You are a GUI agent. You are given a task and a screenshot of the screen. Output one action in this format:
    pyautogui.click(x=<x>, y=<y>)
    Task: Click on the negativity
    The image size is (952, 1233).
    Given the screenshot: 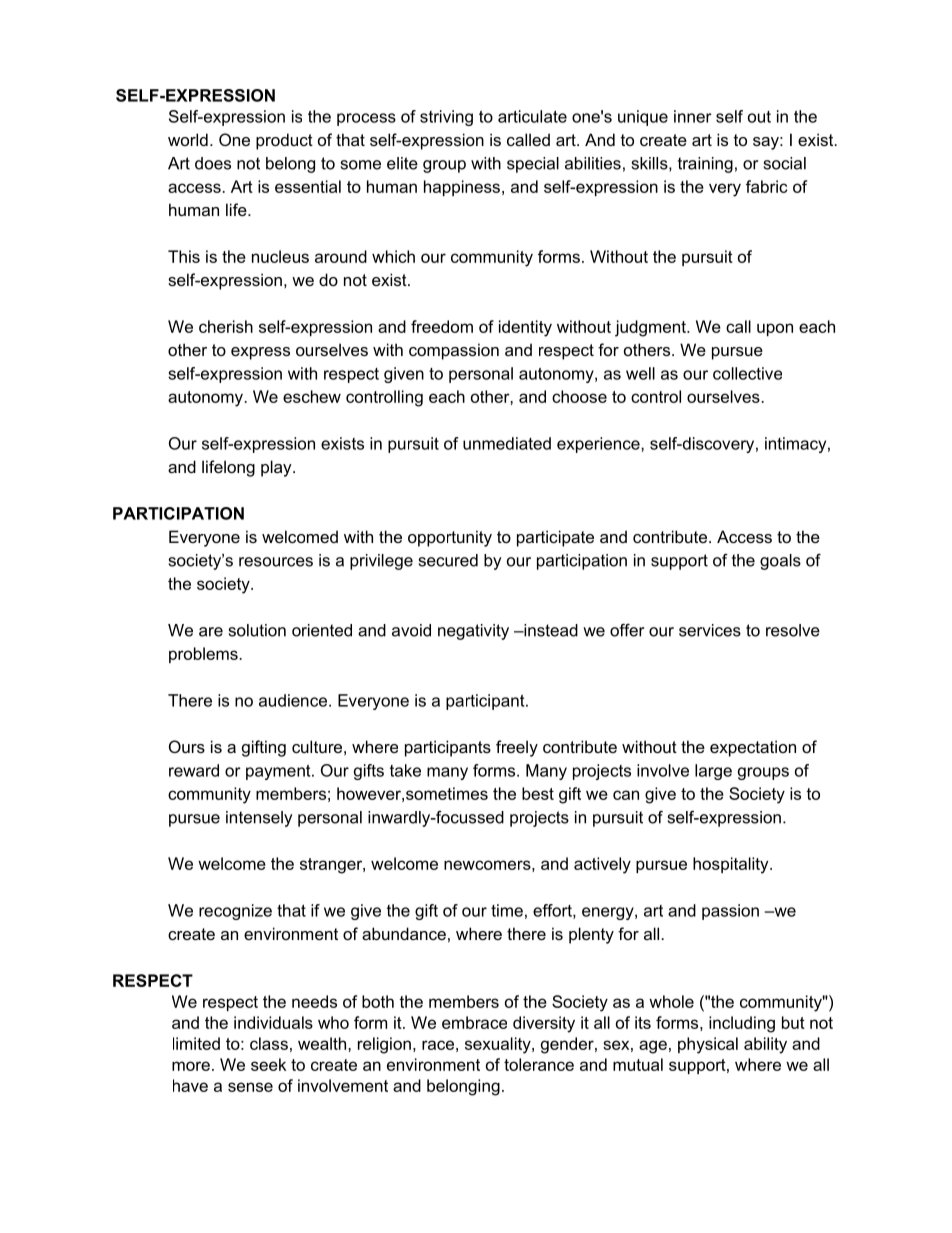 What is the action you would take?
    pyautogui.click(x=473, y=632)
